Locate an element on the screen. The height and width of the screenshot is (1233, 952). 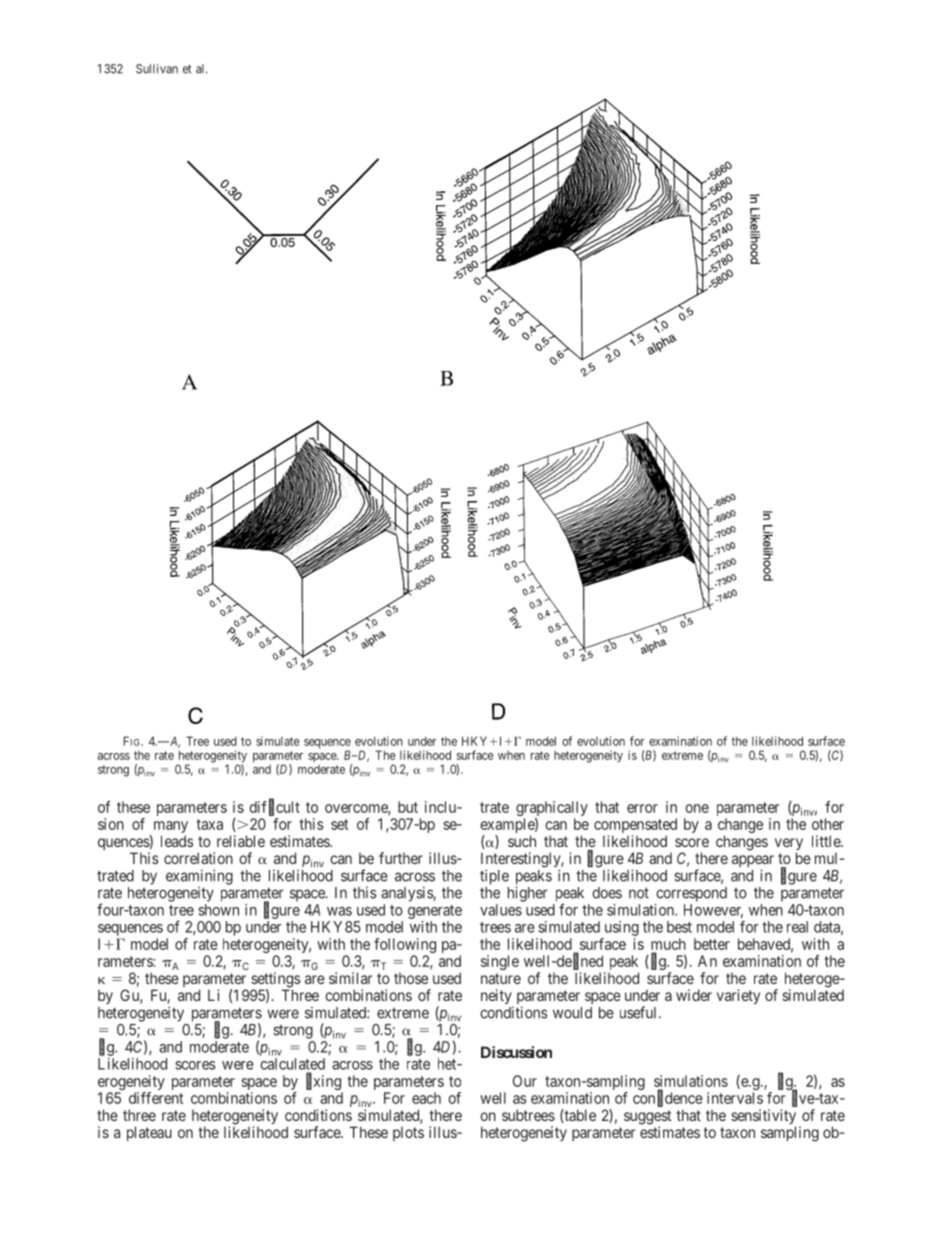
but is located at coordinates (408, 807).
